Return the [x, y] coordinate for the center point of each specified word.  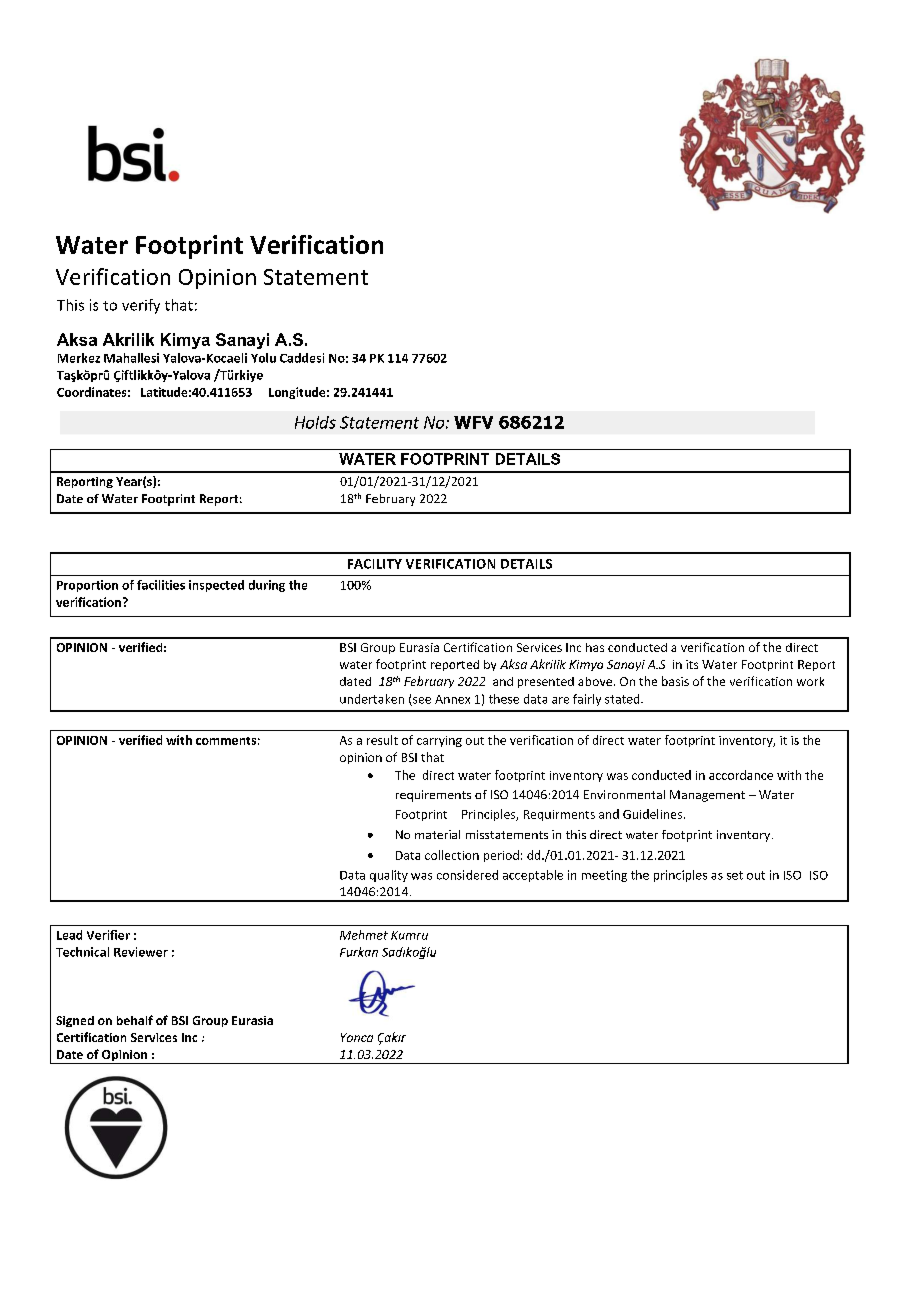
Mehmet [364, 935]
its [692, 664]
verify [141, 306]
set [735, 875]
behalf [135, 1020]
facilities [161, 585]
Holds [315, 422]
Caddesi [302, 358]
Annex [452, 699]
